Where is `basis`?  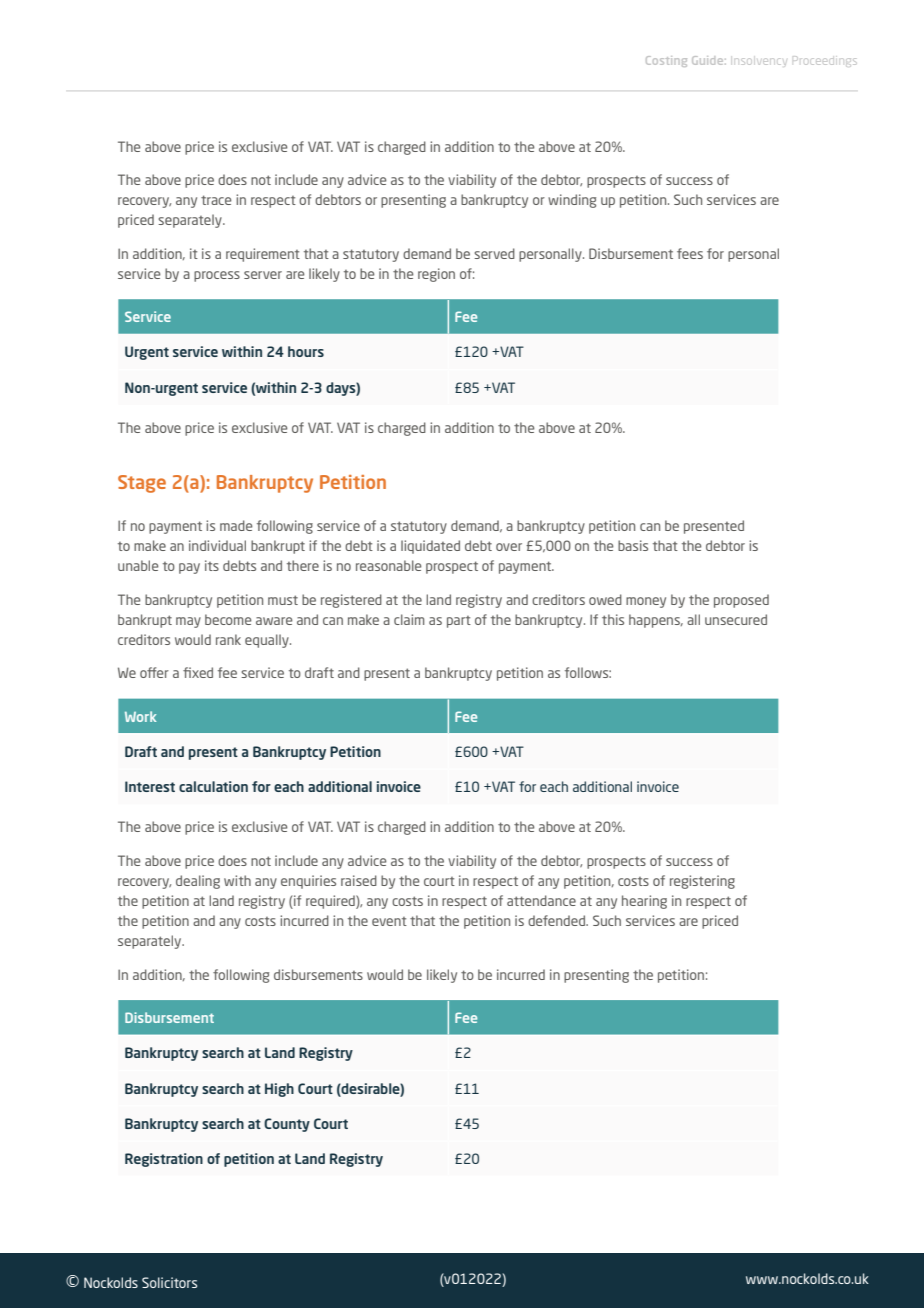 basis is located at coordinates (633, 545).
